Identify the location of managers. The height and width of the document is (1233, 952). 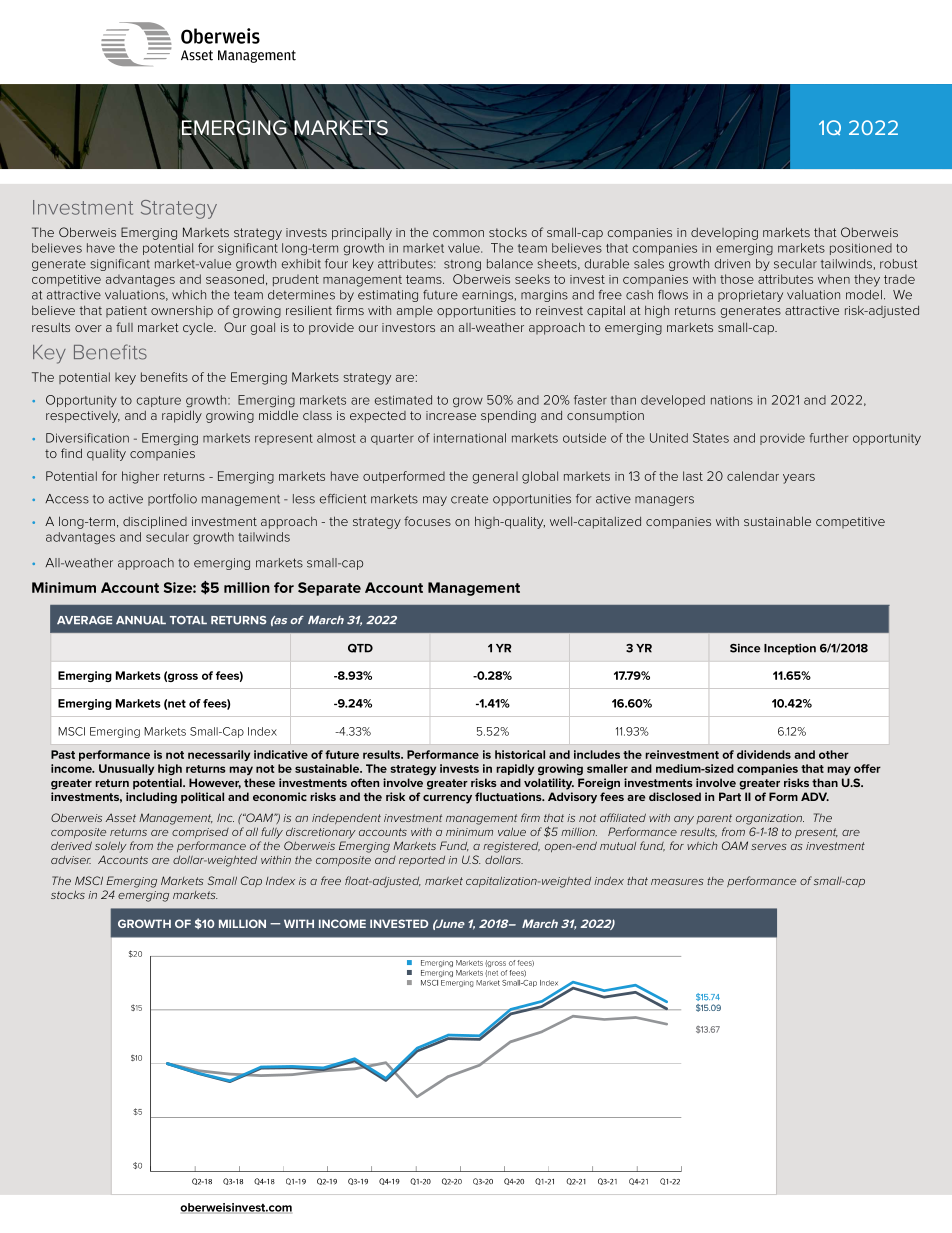
(664, 501).
